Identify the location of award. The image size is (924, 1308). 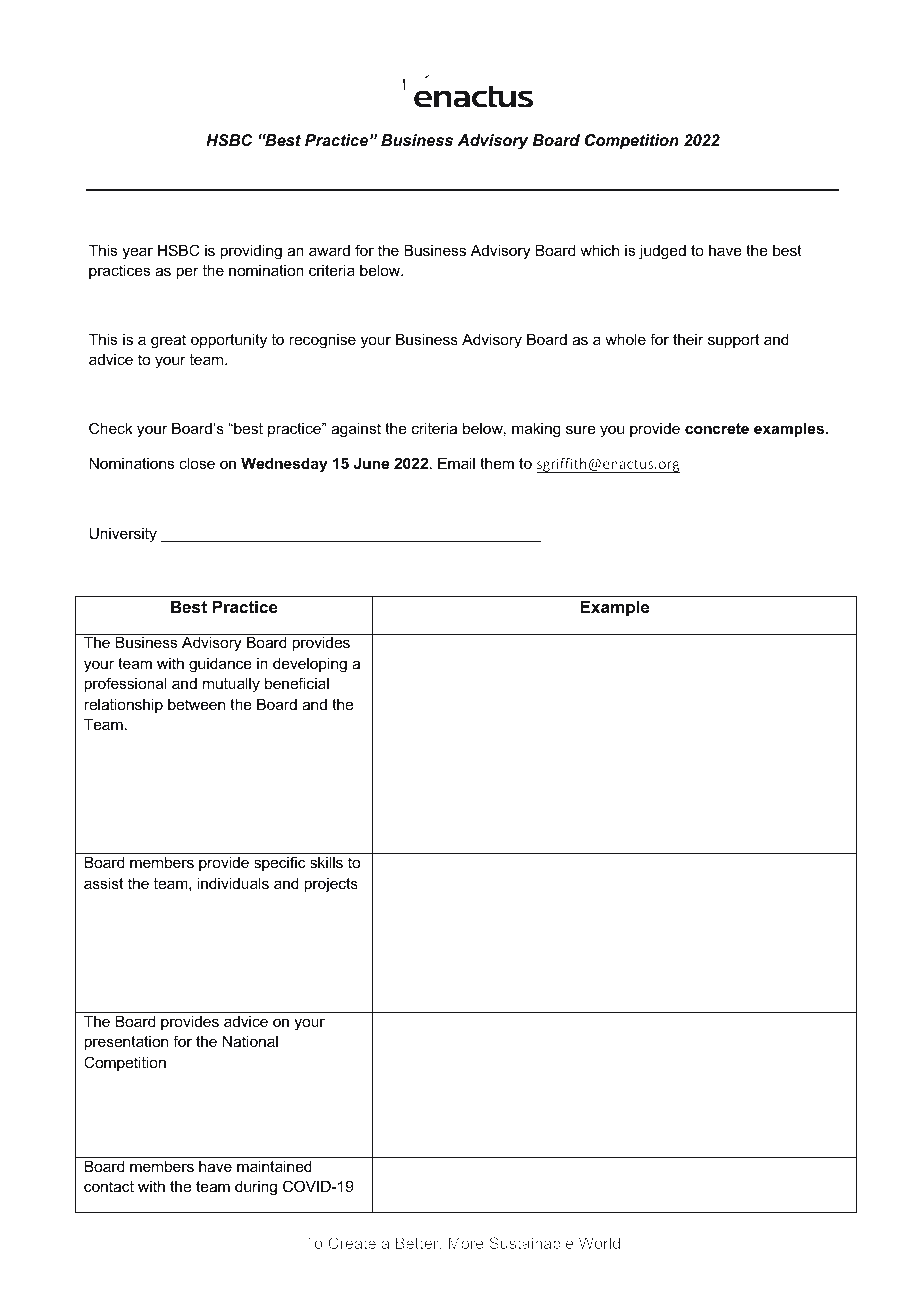
(329, 250).
